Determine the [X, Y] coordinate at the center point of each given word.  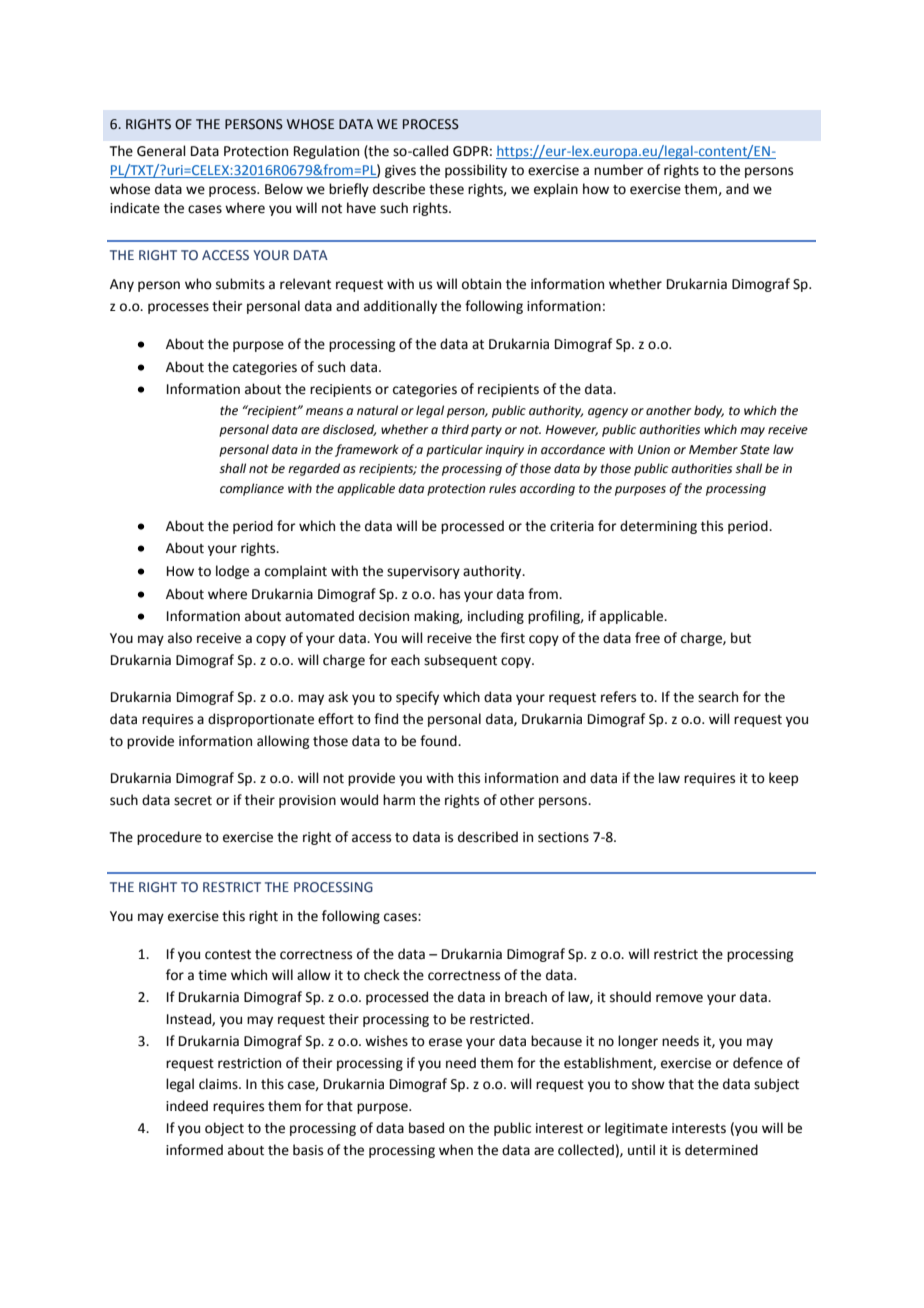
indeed [187, 1106]
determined [721, 1150]
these [446, 189]
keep [783, 779]
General [161, 151]
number [619, 170]
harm [399, 799]
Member [713, 449]
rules [502, 488]
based [426, 1128]
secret [193, 801]
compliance [252, 489]
